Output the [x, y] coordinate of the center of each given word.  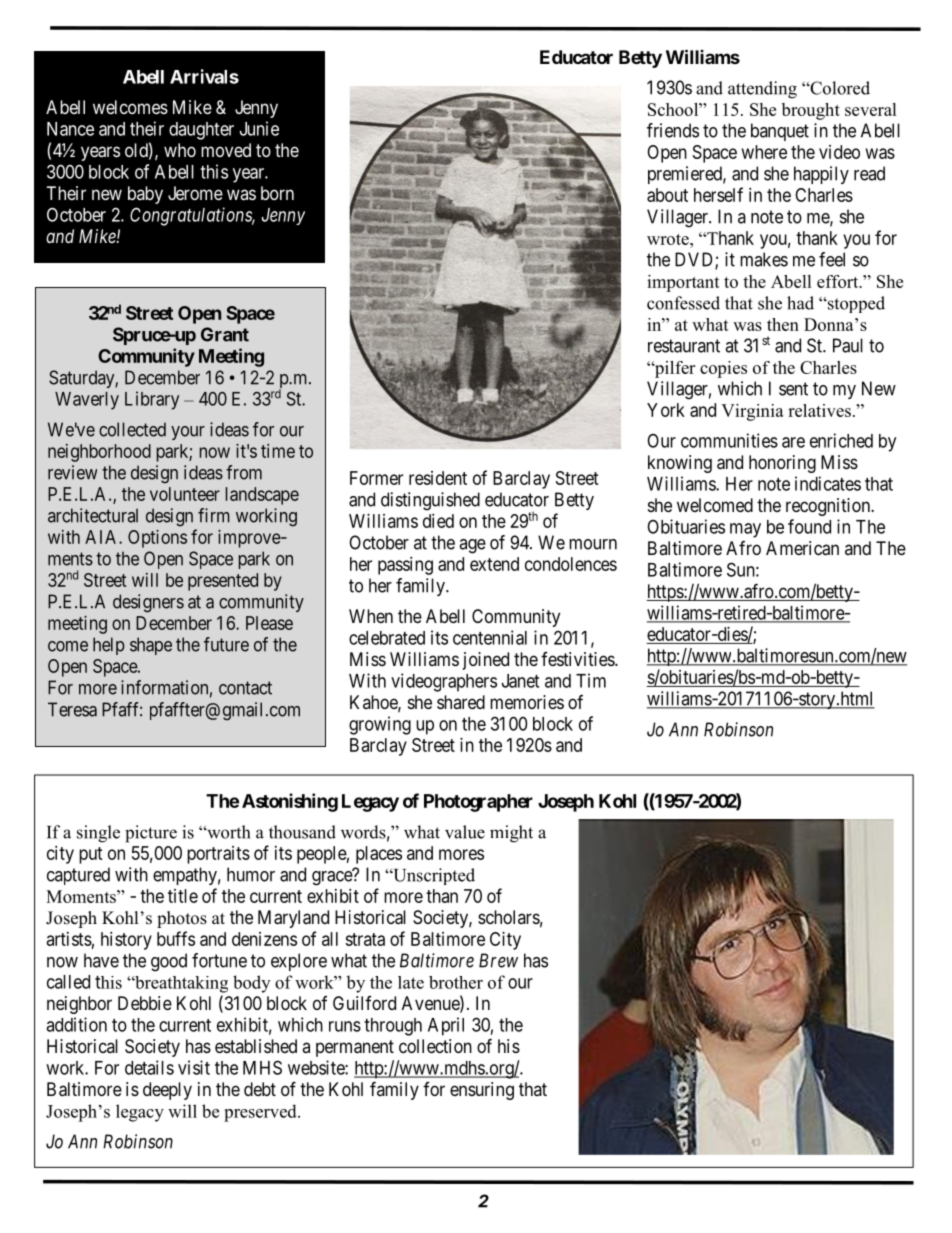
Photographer [478, 803]
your [188, 433]
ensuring [482, 1091]
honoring [782, 464]
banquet [780, 132]
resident [438, 478]
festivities [578, 659]
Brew [498, 960]
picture [151, 834]
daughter [201, 131]
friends [673, 130]
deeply [167, 1091]
